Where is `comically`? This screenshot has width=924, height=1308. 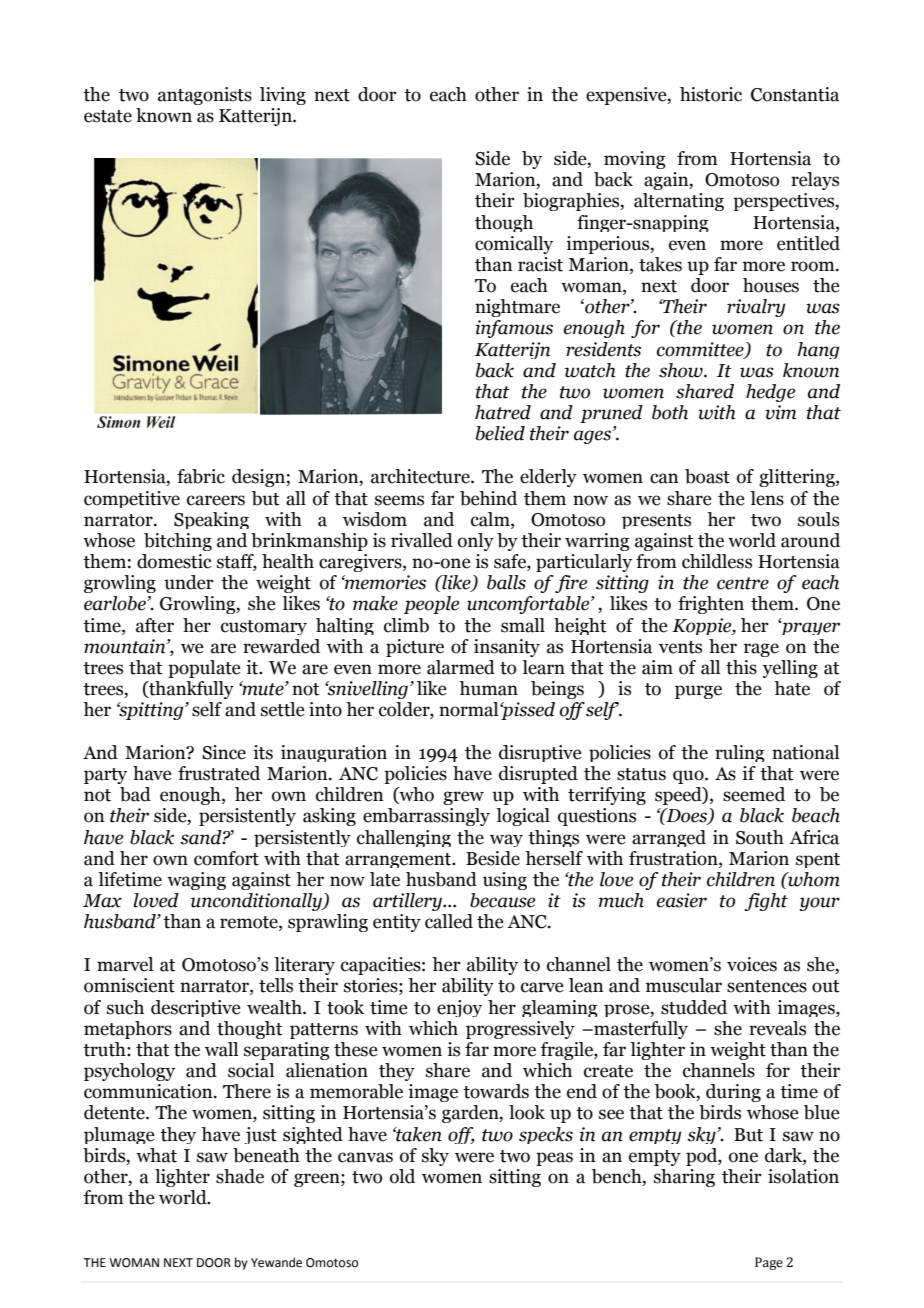
comically is located at coordinates (514, 245).
